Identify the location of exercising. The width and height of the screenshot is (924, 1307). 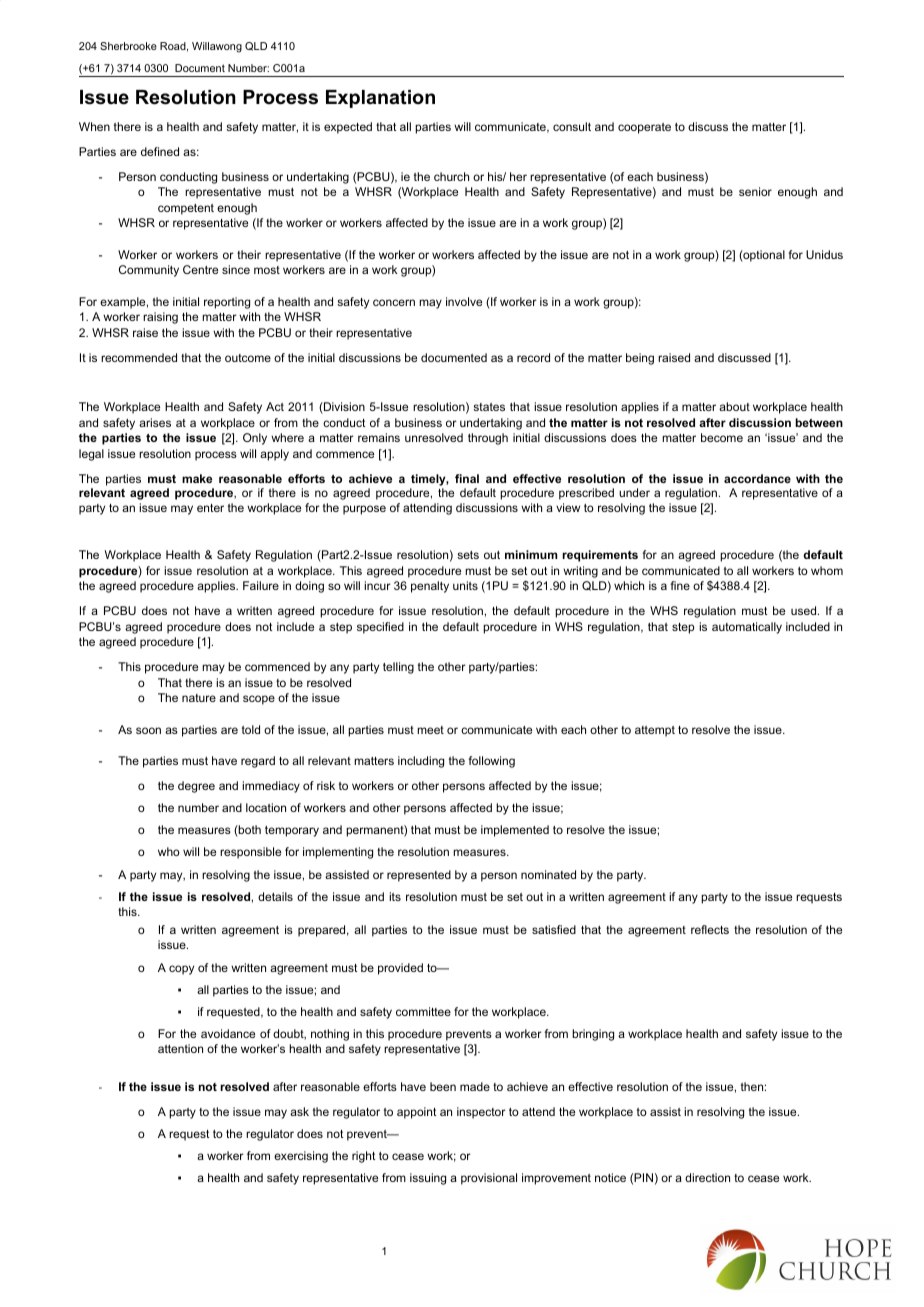
(301, 1157).
